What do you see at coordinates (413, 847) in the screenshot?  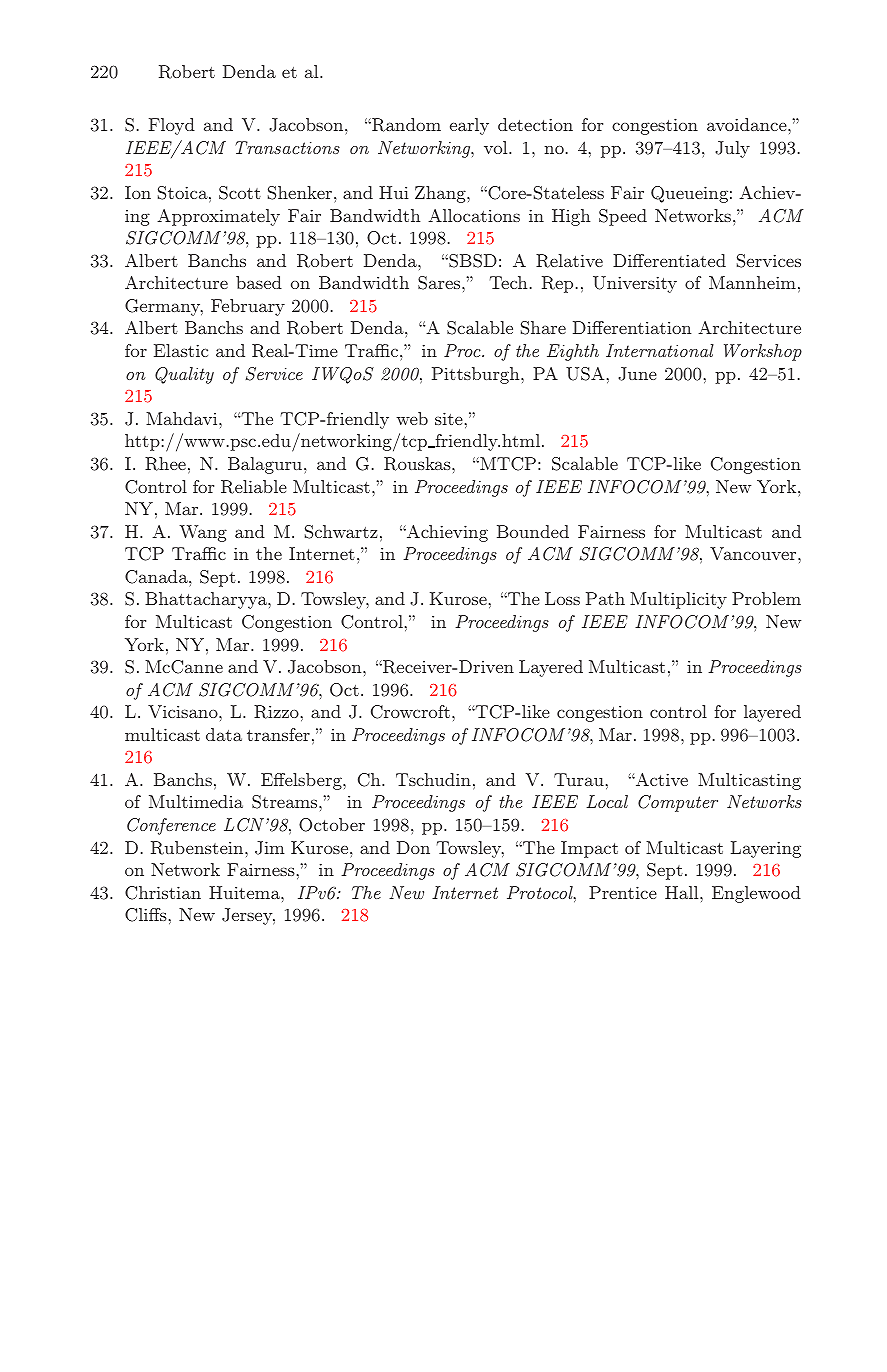 I see `Don` at bounding box center [413, 847].
